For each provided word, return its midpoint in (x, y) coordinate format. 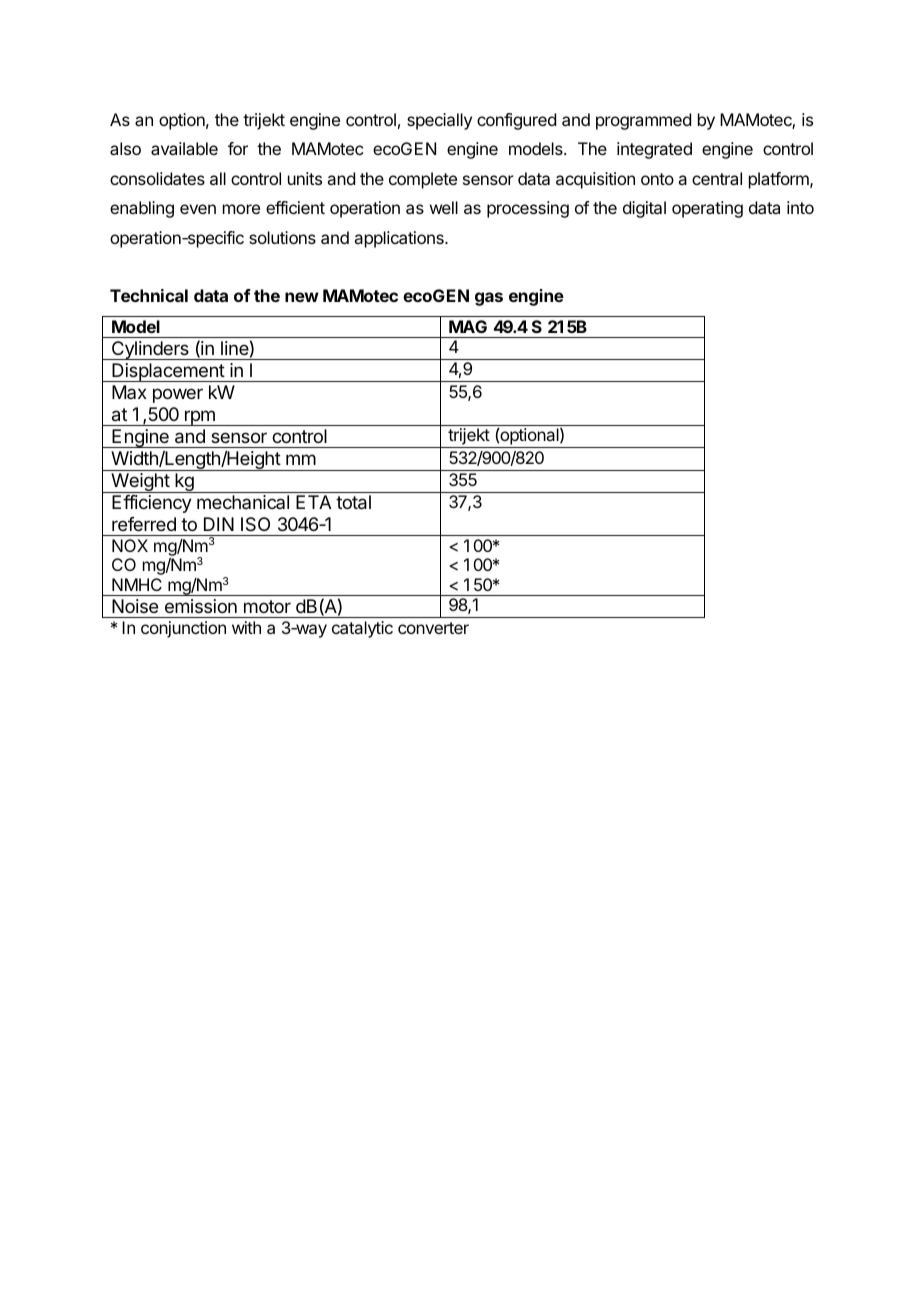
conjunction (183, 629)
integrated (654, 150)
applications (400, 239)
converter (433, 628)
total (353, 502)
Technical (149, 295)
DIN (219, 524)
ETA (313, 502)
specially (439, 121)
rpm (200, 418)
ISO (255, 524)
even (198, 209)
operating (707, 209)
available (184, 148)
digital (644, 209)
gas (489, 299)
